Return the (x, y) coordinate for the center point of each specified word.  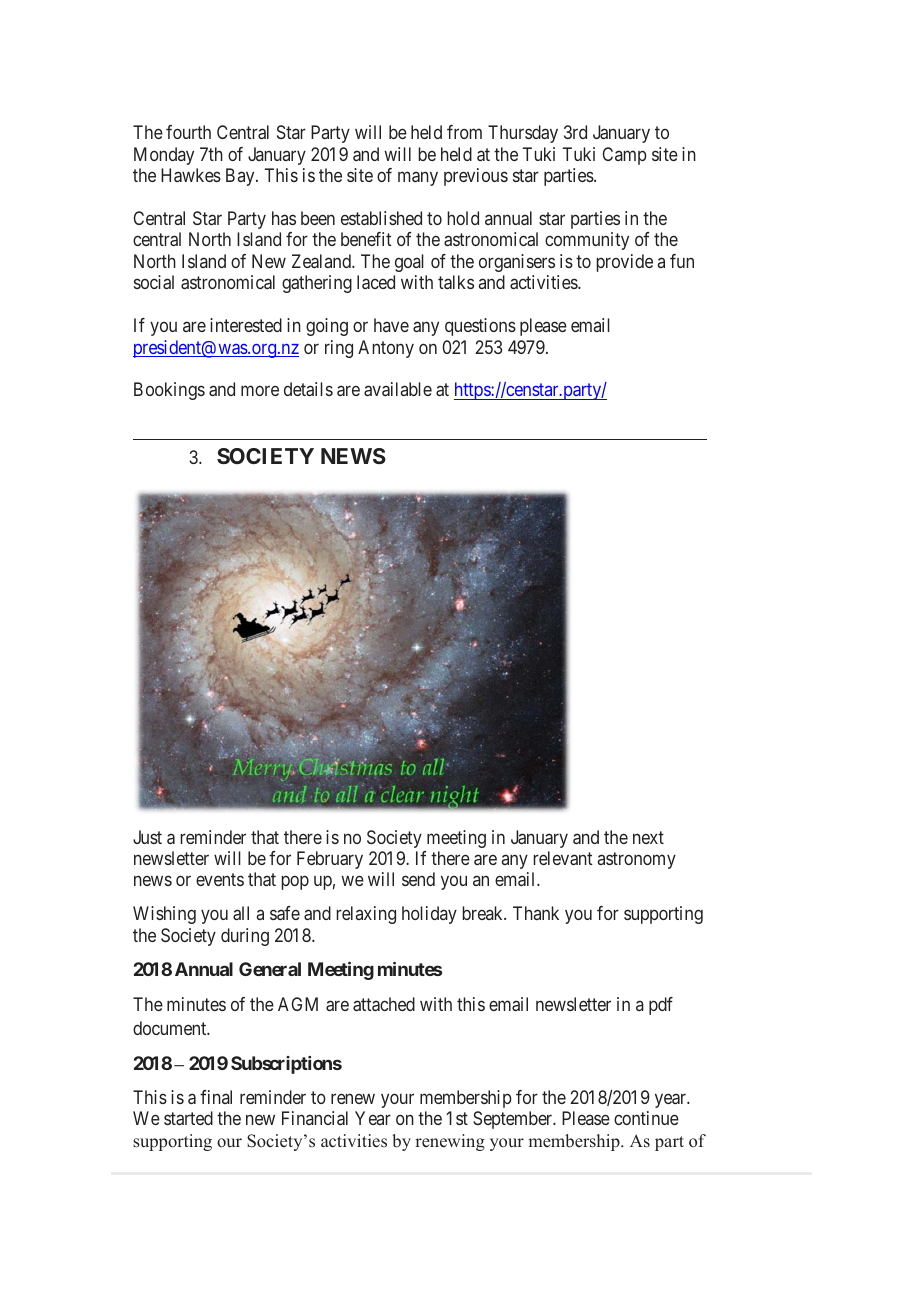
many (418, 179)
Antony (386, 349)
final (216, 1097)
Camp (624, 156)
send (418, 879)
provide (624, 263)
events (220, 880)
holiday (429, 915)
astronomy (637, 860)
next (648, 837)
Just (147, 837)
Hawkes (191, 175)
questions (480, 327)
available (398, 389)
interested (246, 325)
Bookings (169, 391)
